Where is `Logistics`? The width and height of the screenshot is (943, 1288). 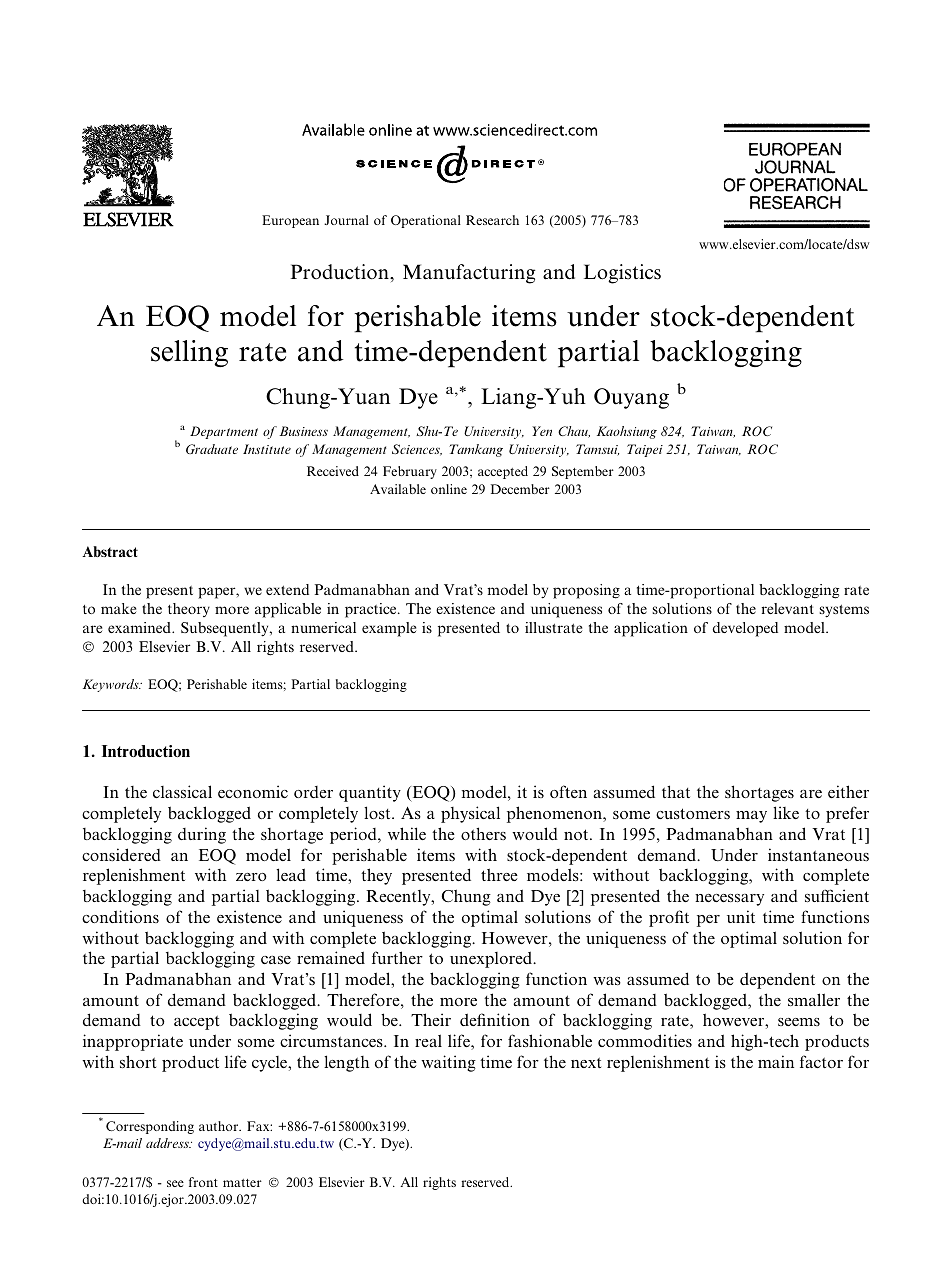 Logistics is located at coordinates (622, 274).
